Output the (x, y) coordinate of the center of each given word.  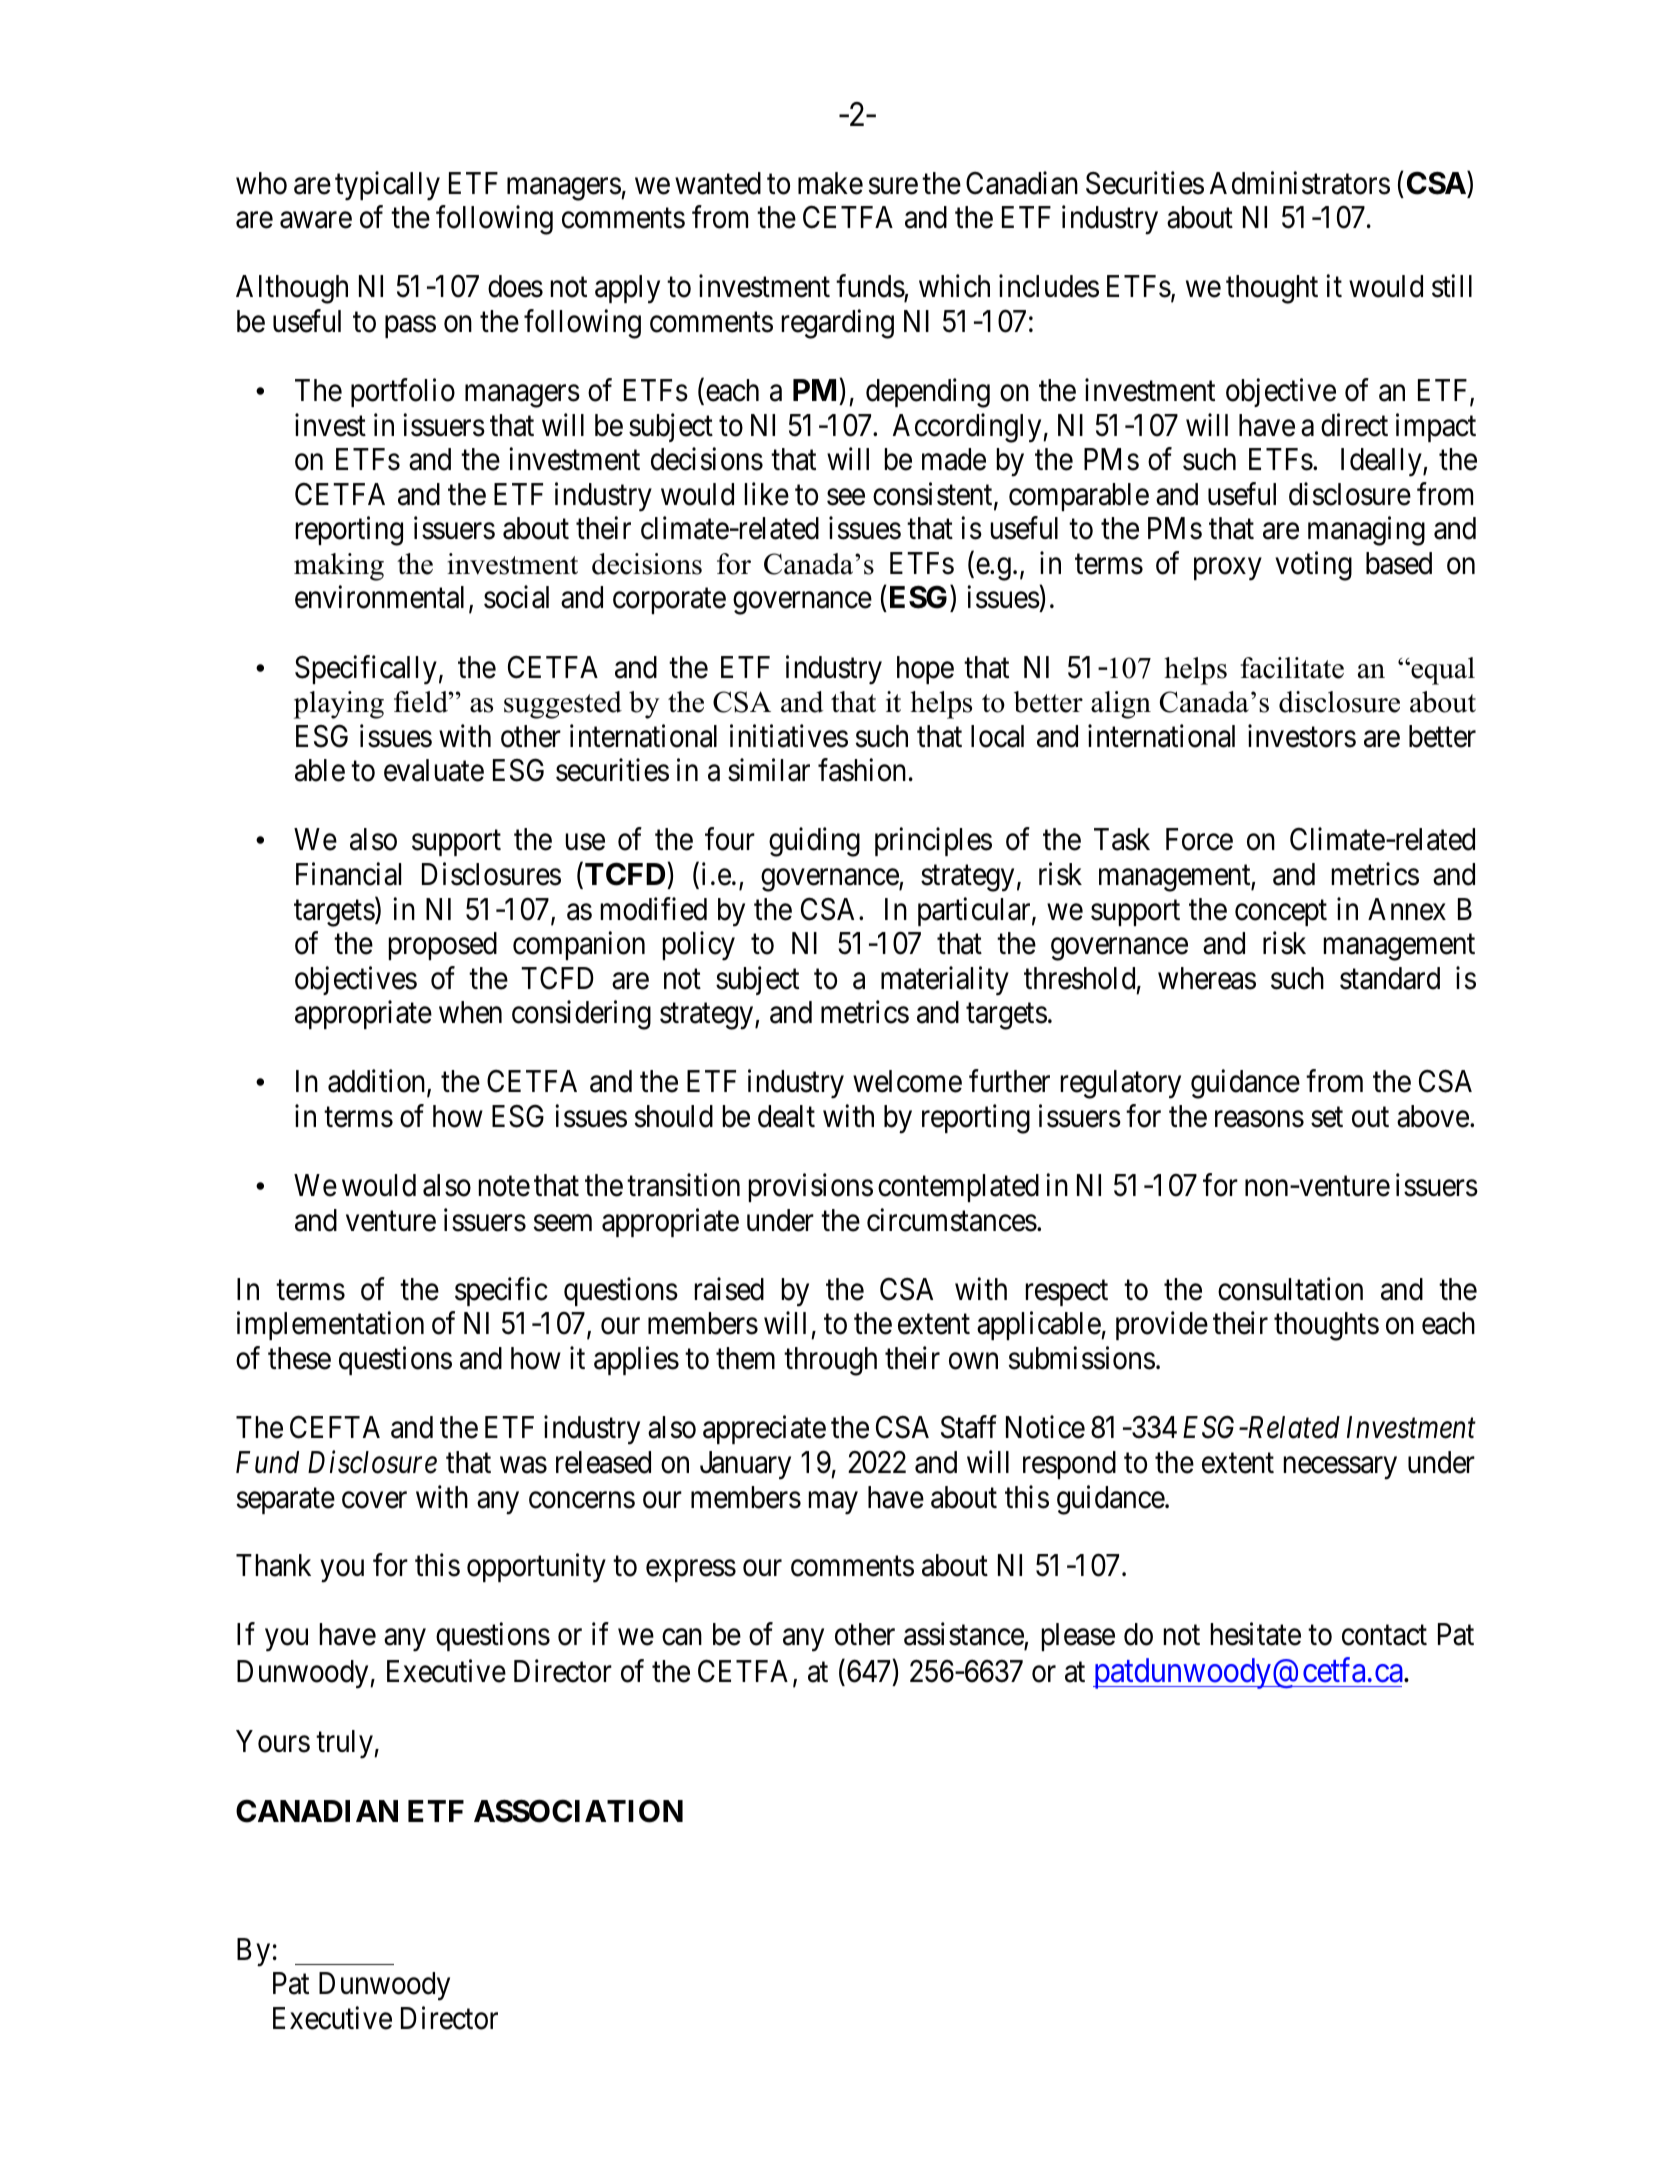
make (830, 183)
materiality (945, 981)
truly (345, 1744)
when (470, 1012)
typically (387, 186)
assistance (964, 1636)
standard (1390, 978)
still (1452, 286)
